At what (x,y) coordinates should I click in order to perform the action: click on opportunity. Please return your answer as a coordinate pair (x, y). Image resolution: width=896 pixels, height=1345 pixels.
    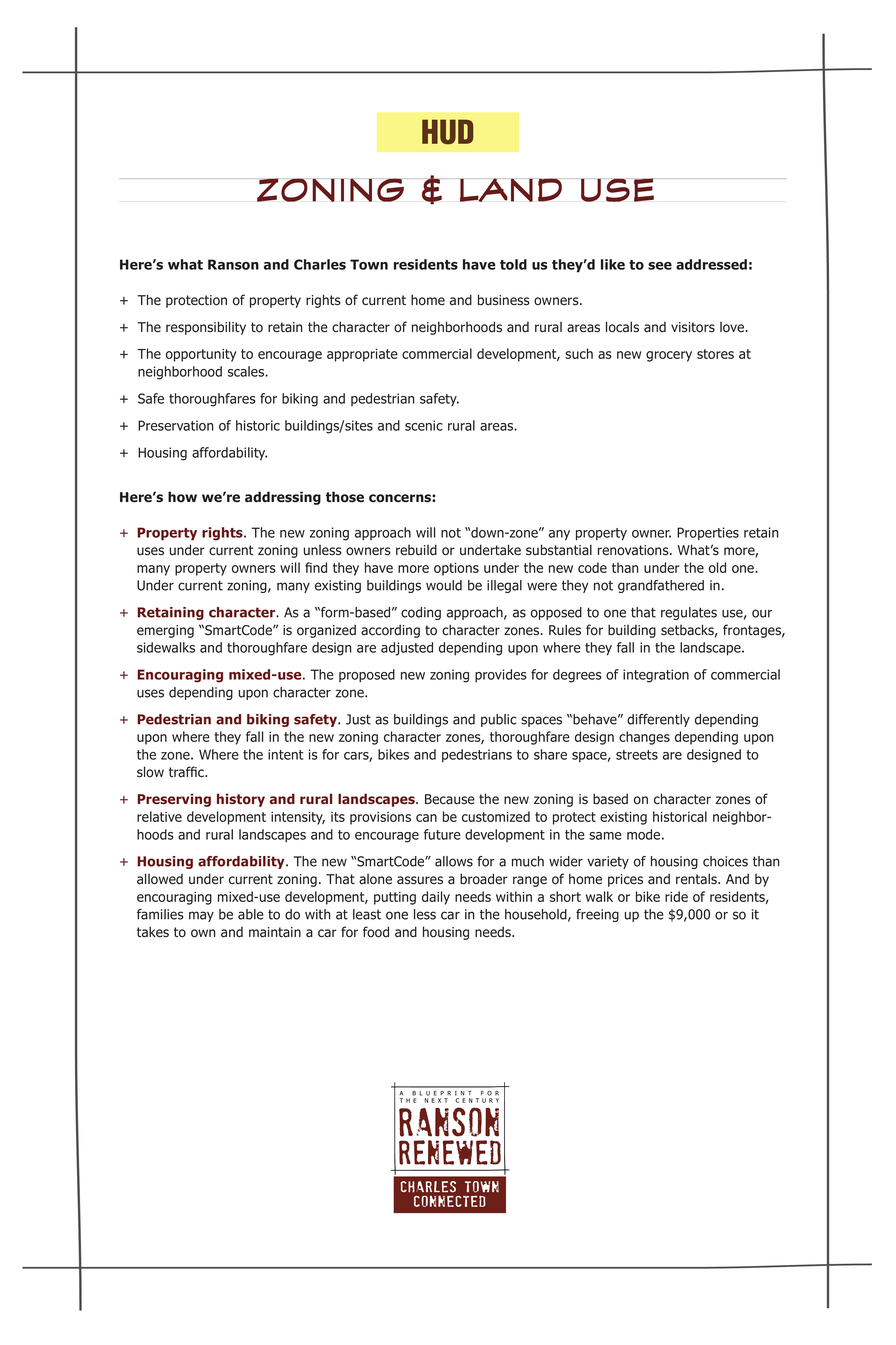
    Looking at the image, I should click on (201, 355).
